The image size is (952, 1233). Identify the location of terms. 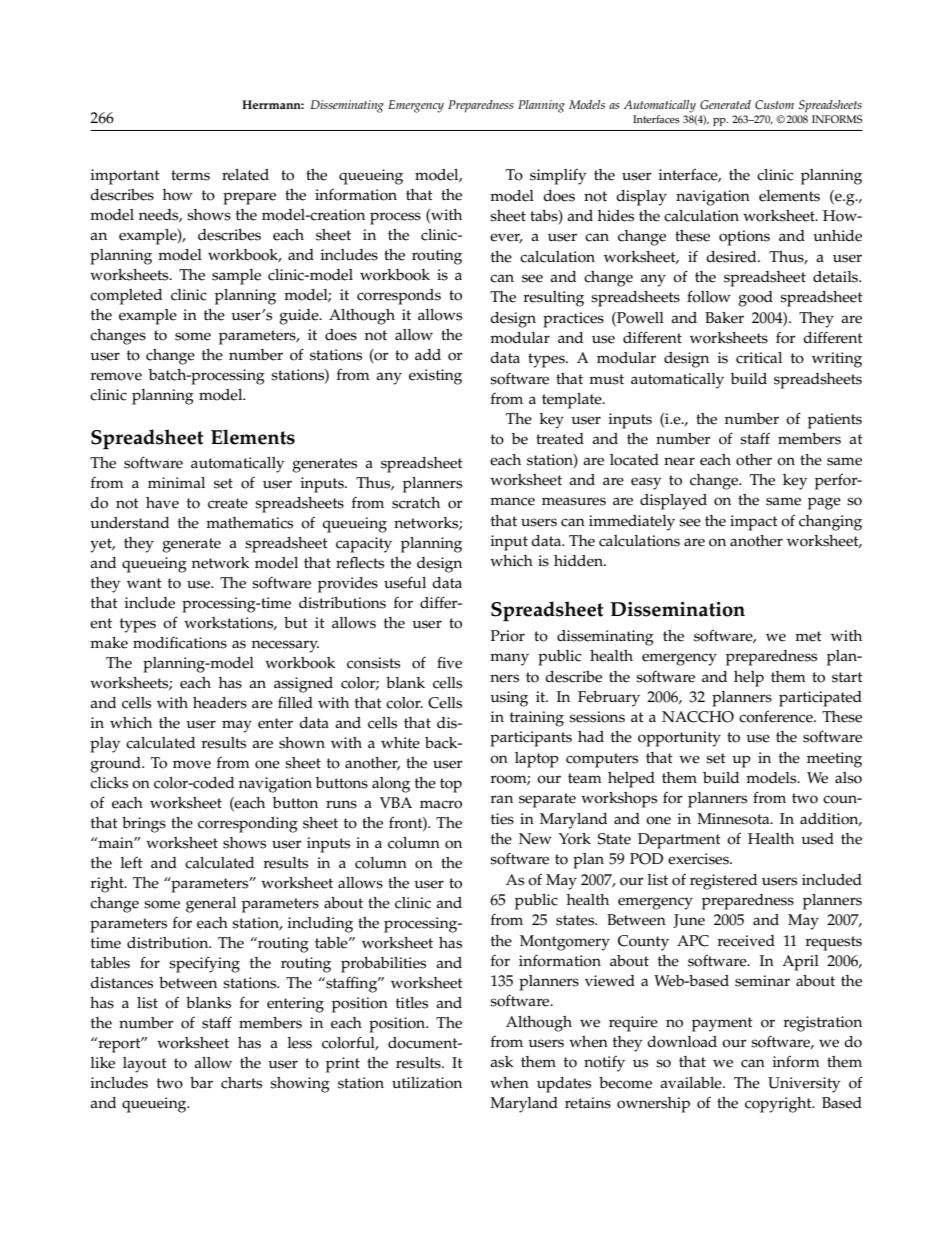
(190, 175).
